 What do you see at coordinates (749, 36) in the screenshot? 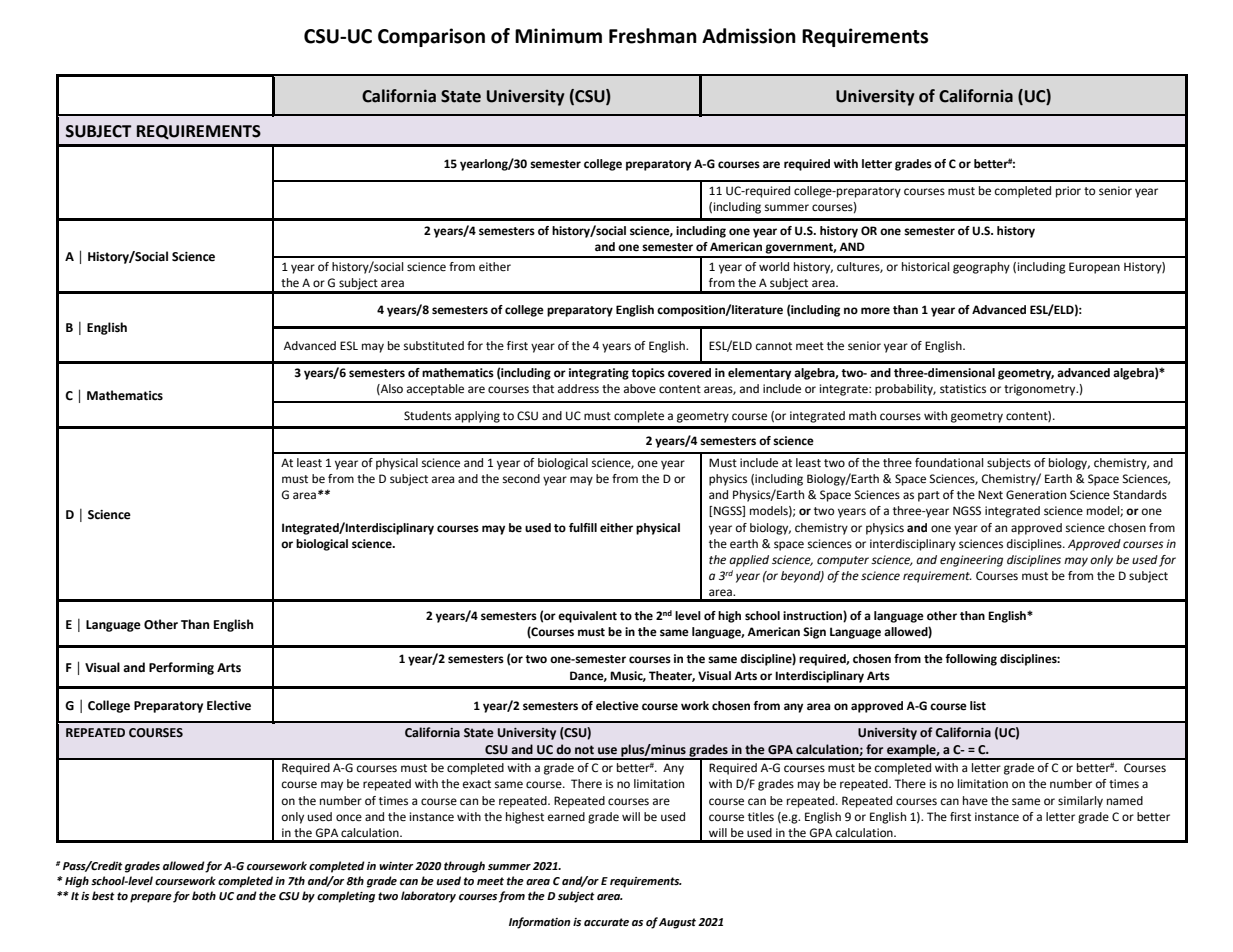
I see `Admission` at bounding box center [749, 36].
